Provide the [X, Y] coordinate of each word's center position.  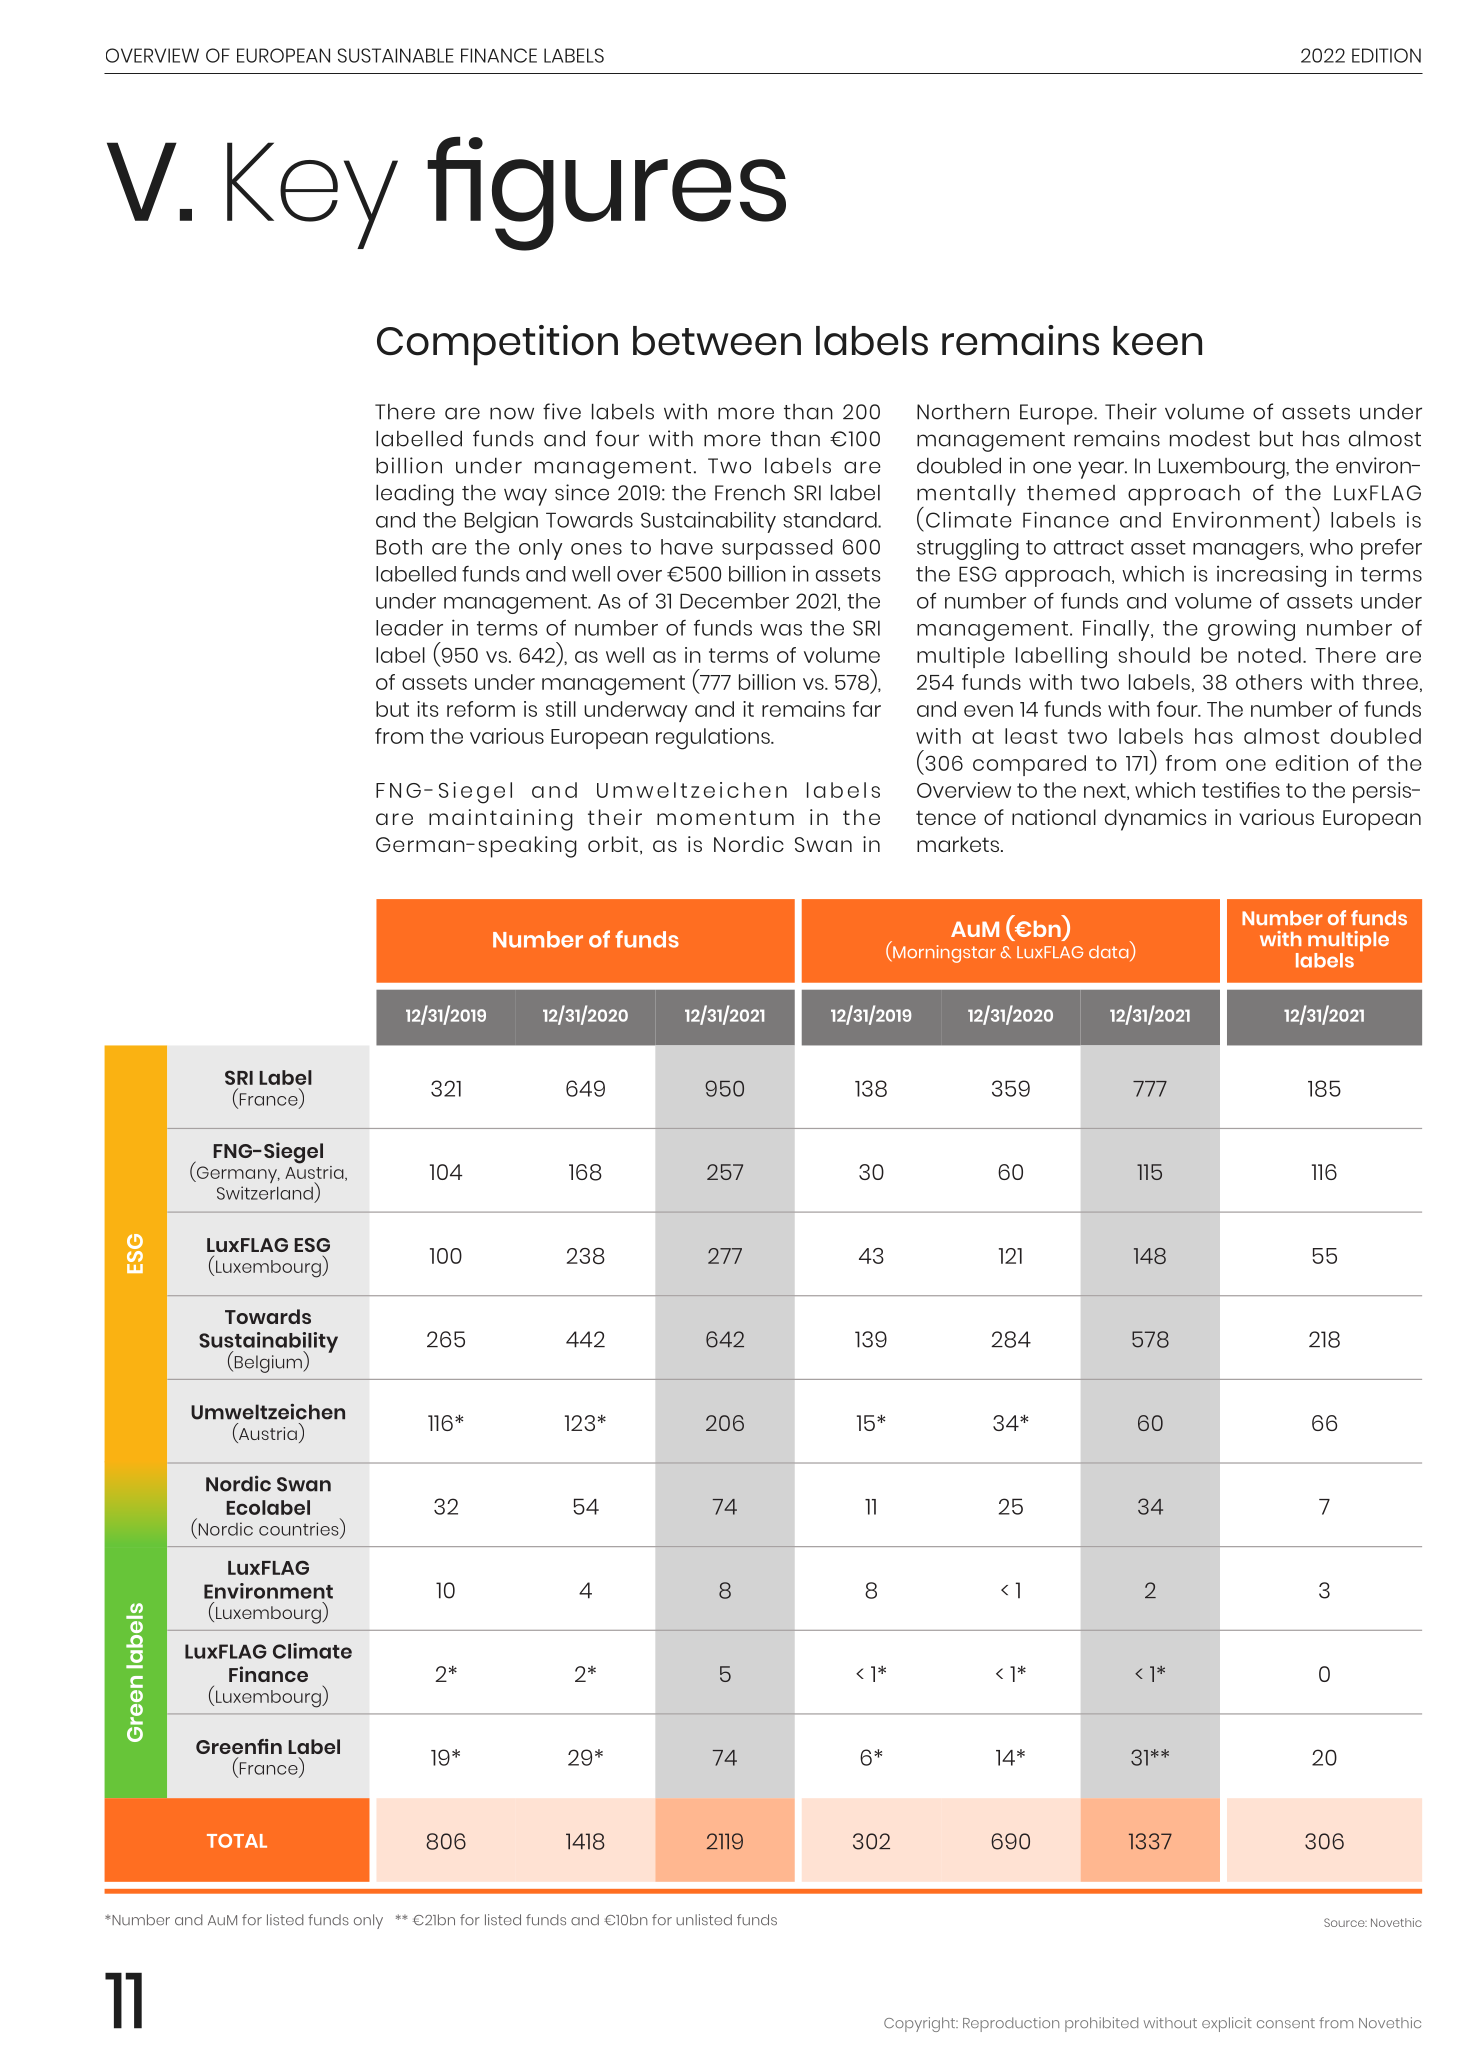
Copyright [921, 2024]
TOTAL [237, 1841]
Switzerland [265, 1193]
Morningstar [943, 954]
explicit [1227, 2024]
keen [1157, 341]
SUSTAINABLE [396, 55]
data [1110, 953]
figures [606, 193]
